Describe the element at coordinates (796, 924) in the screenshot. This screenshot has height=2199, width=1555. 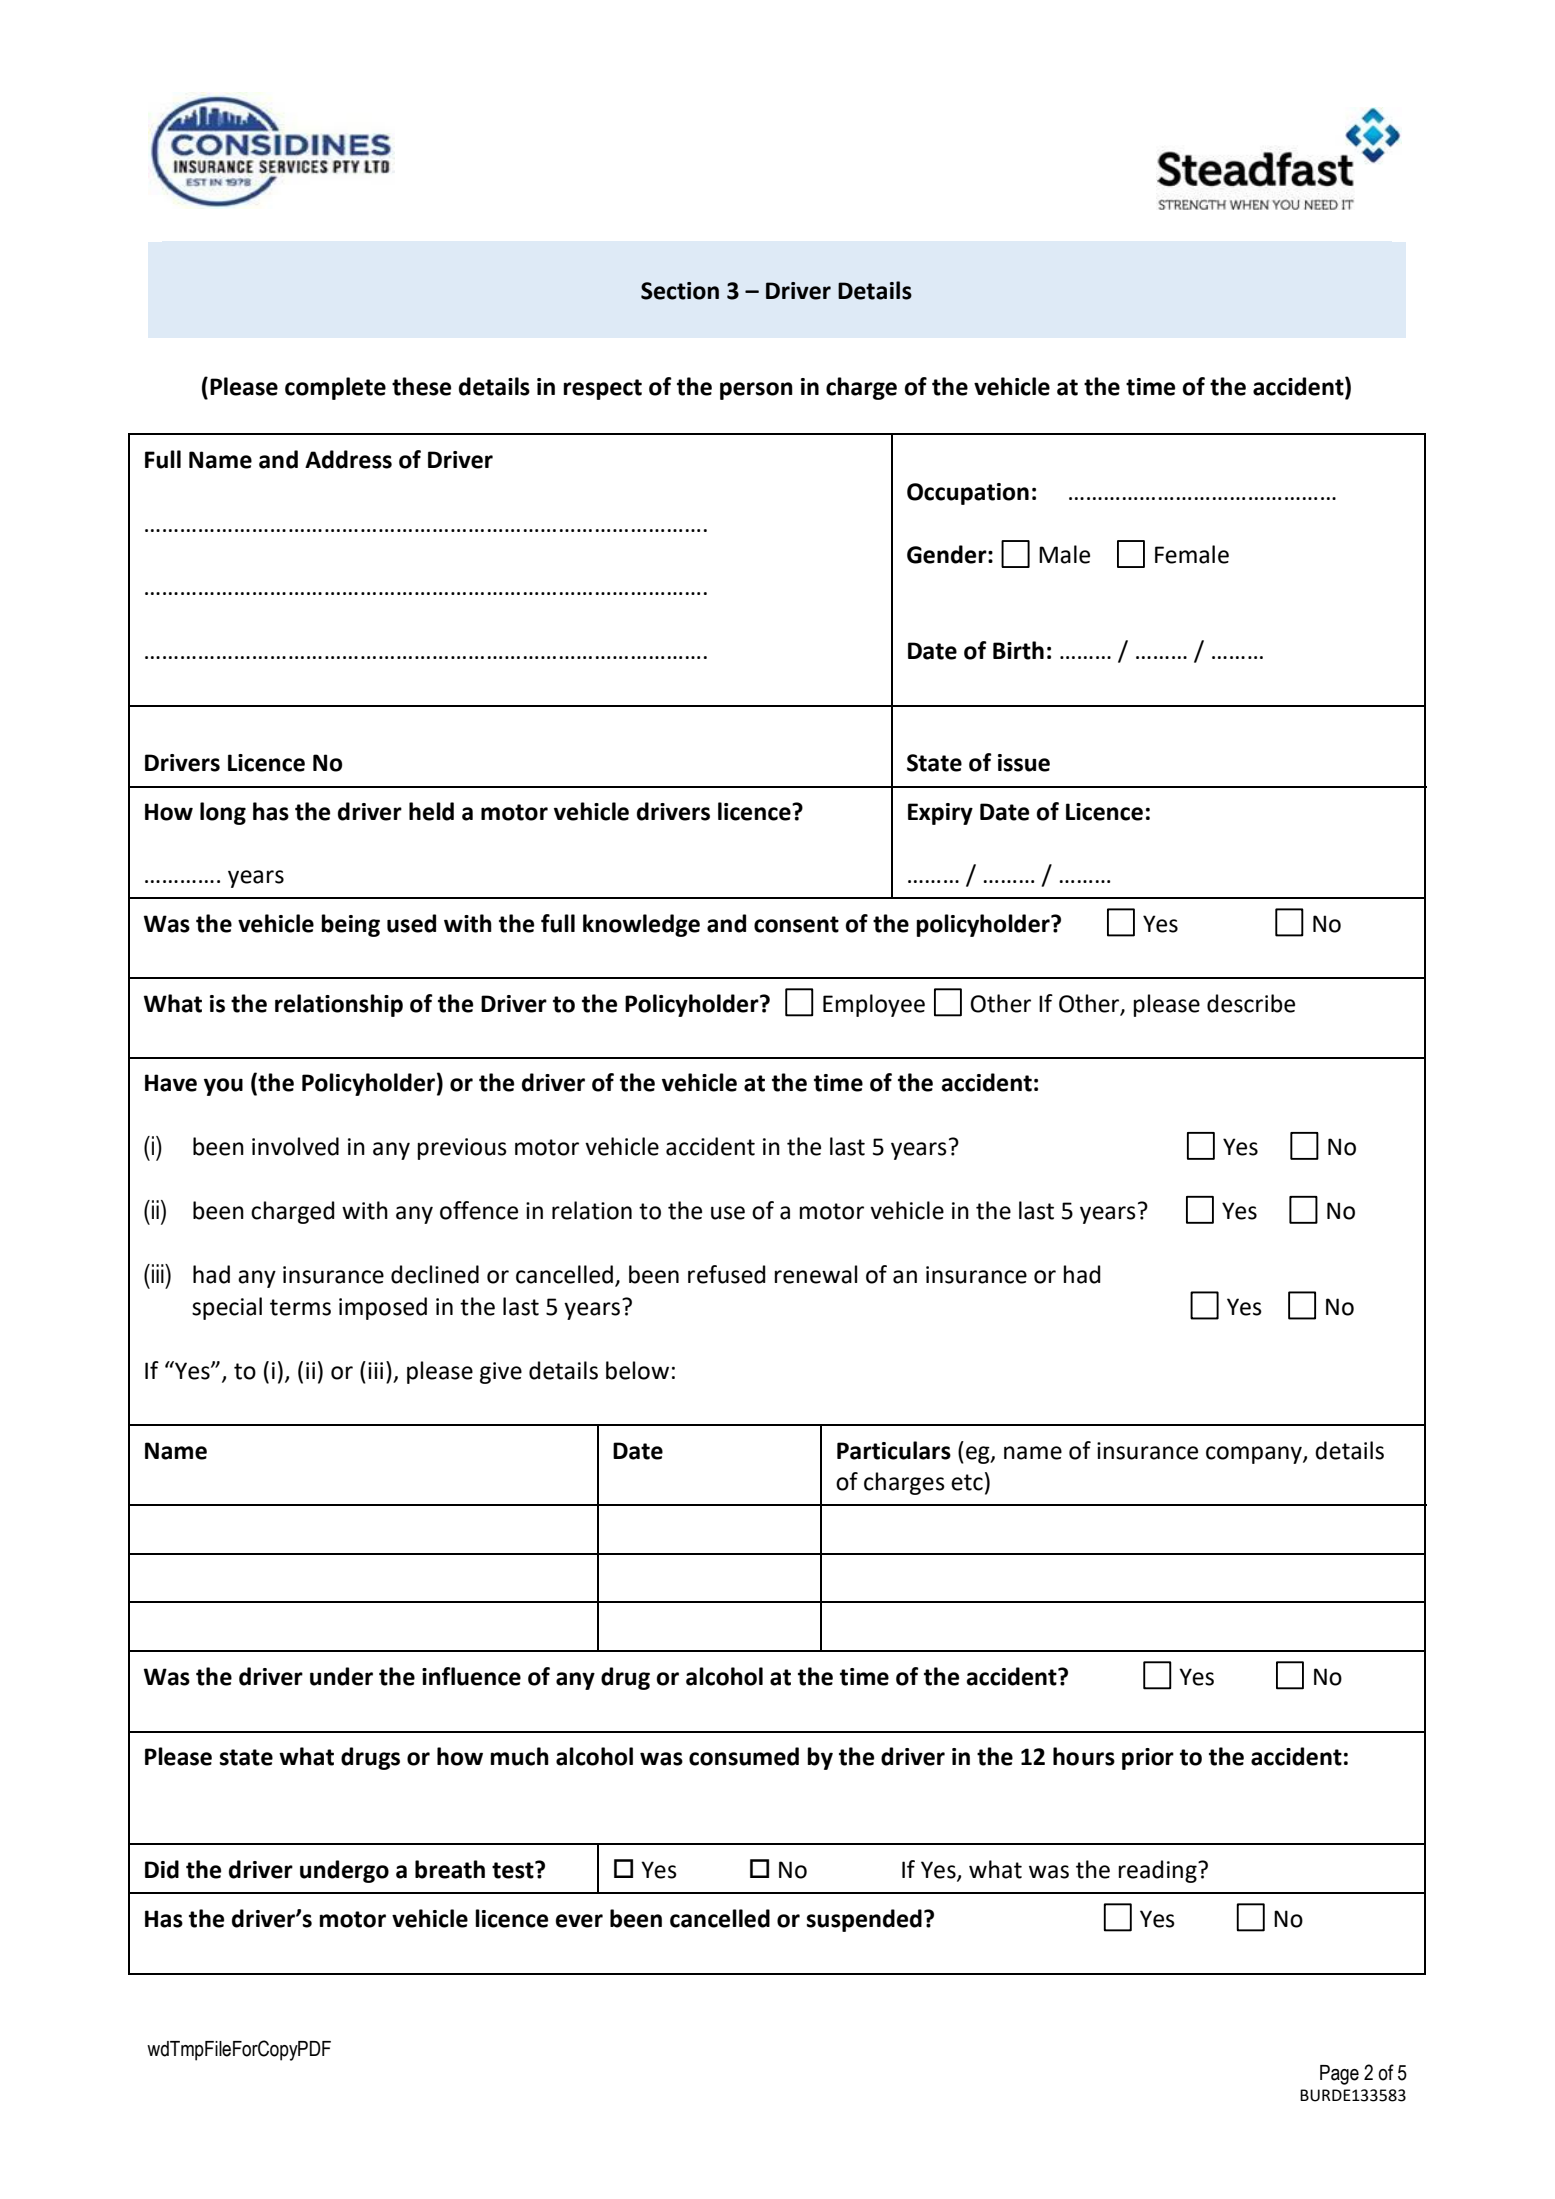
I see `consent` at that location.
